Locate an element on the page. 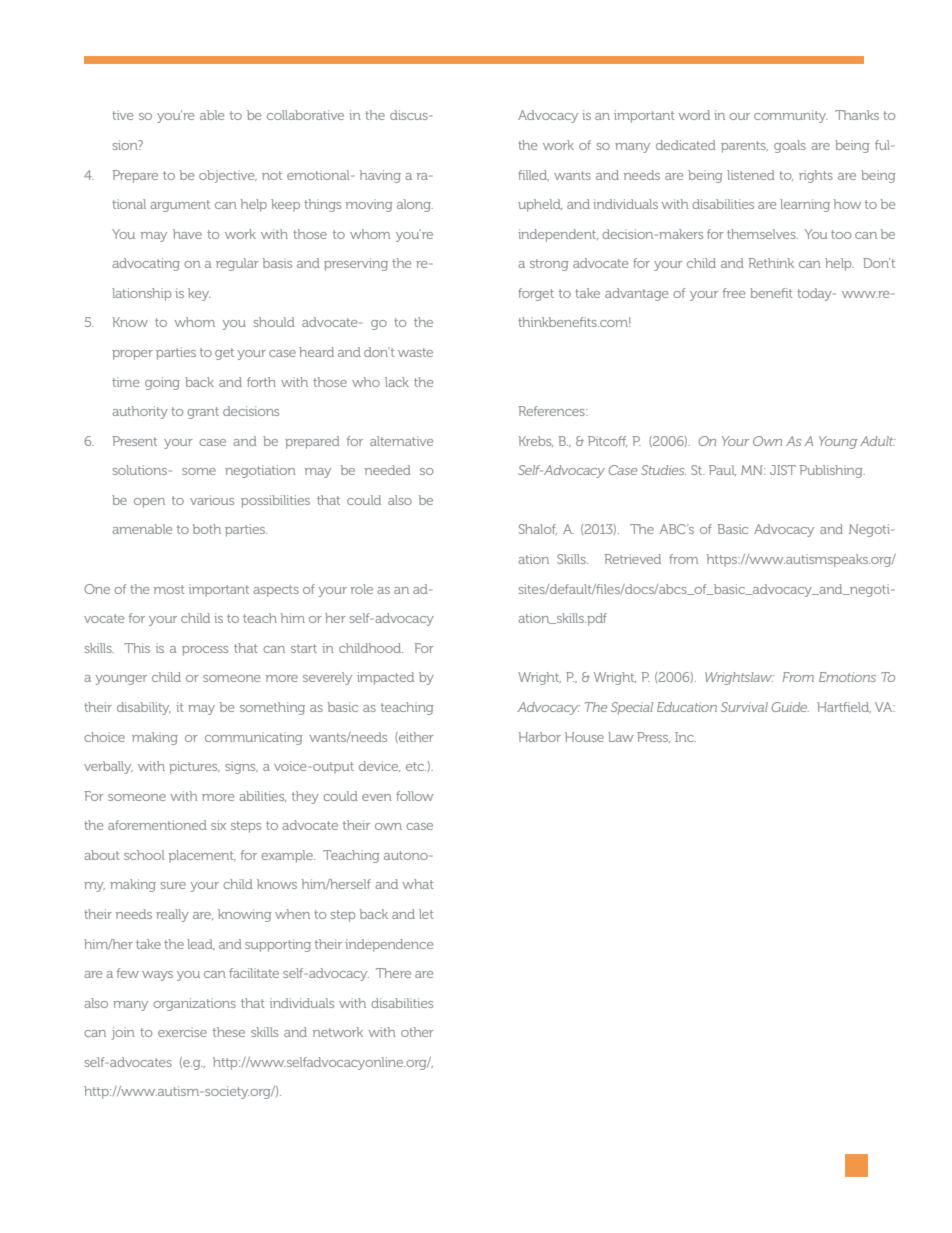 The image size is (952, 1233). upheld is located at coordinates (540, 205).
